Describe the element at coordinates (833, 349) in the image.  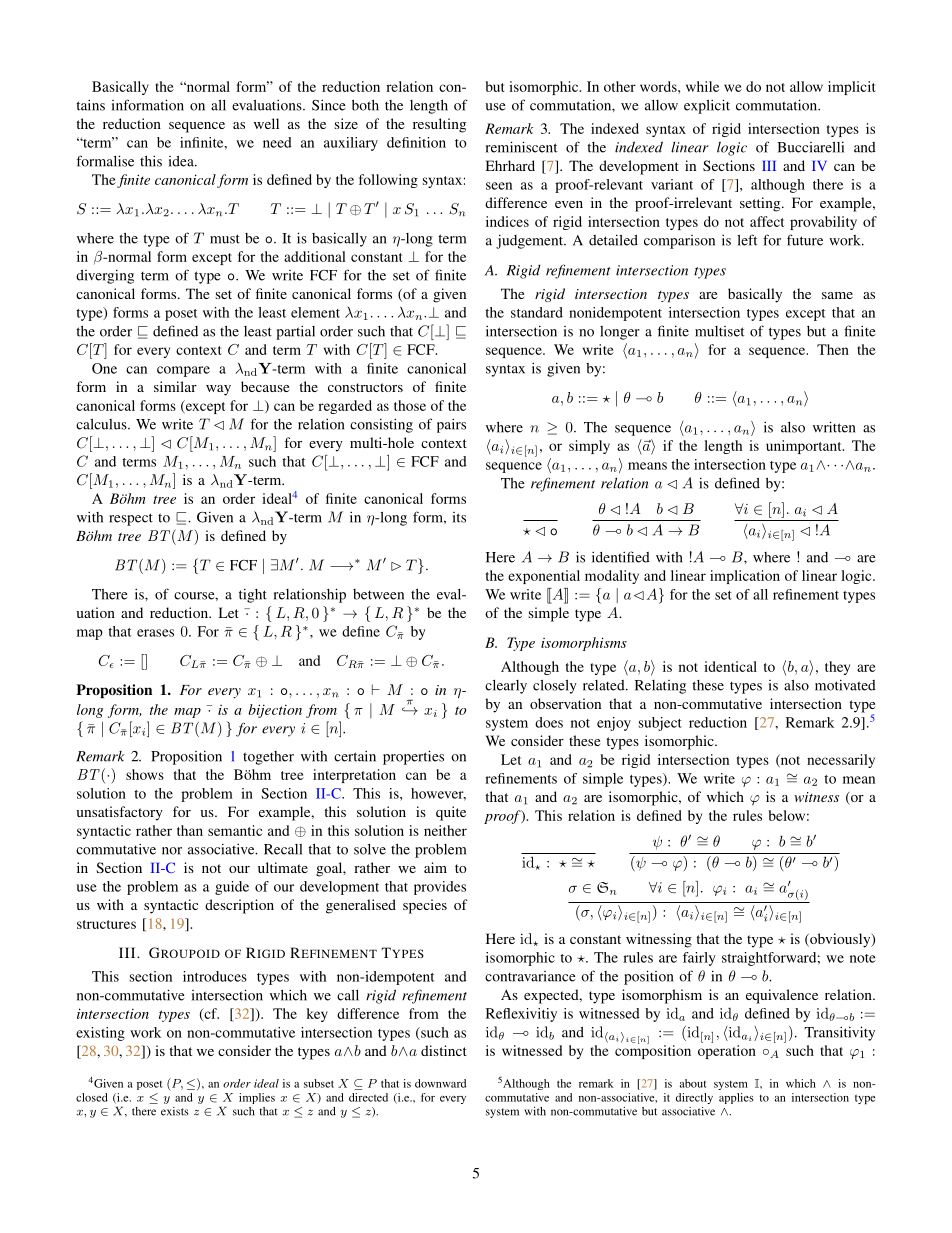
I see `Then` at that location.
